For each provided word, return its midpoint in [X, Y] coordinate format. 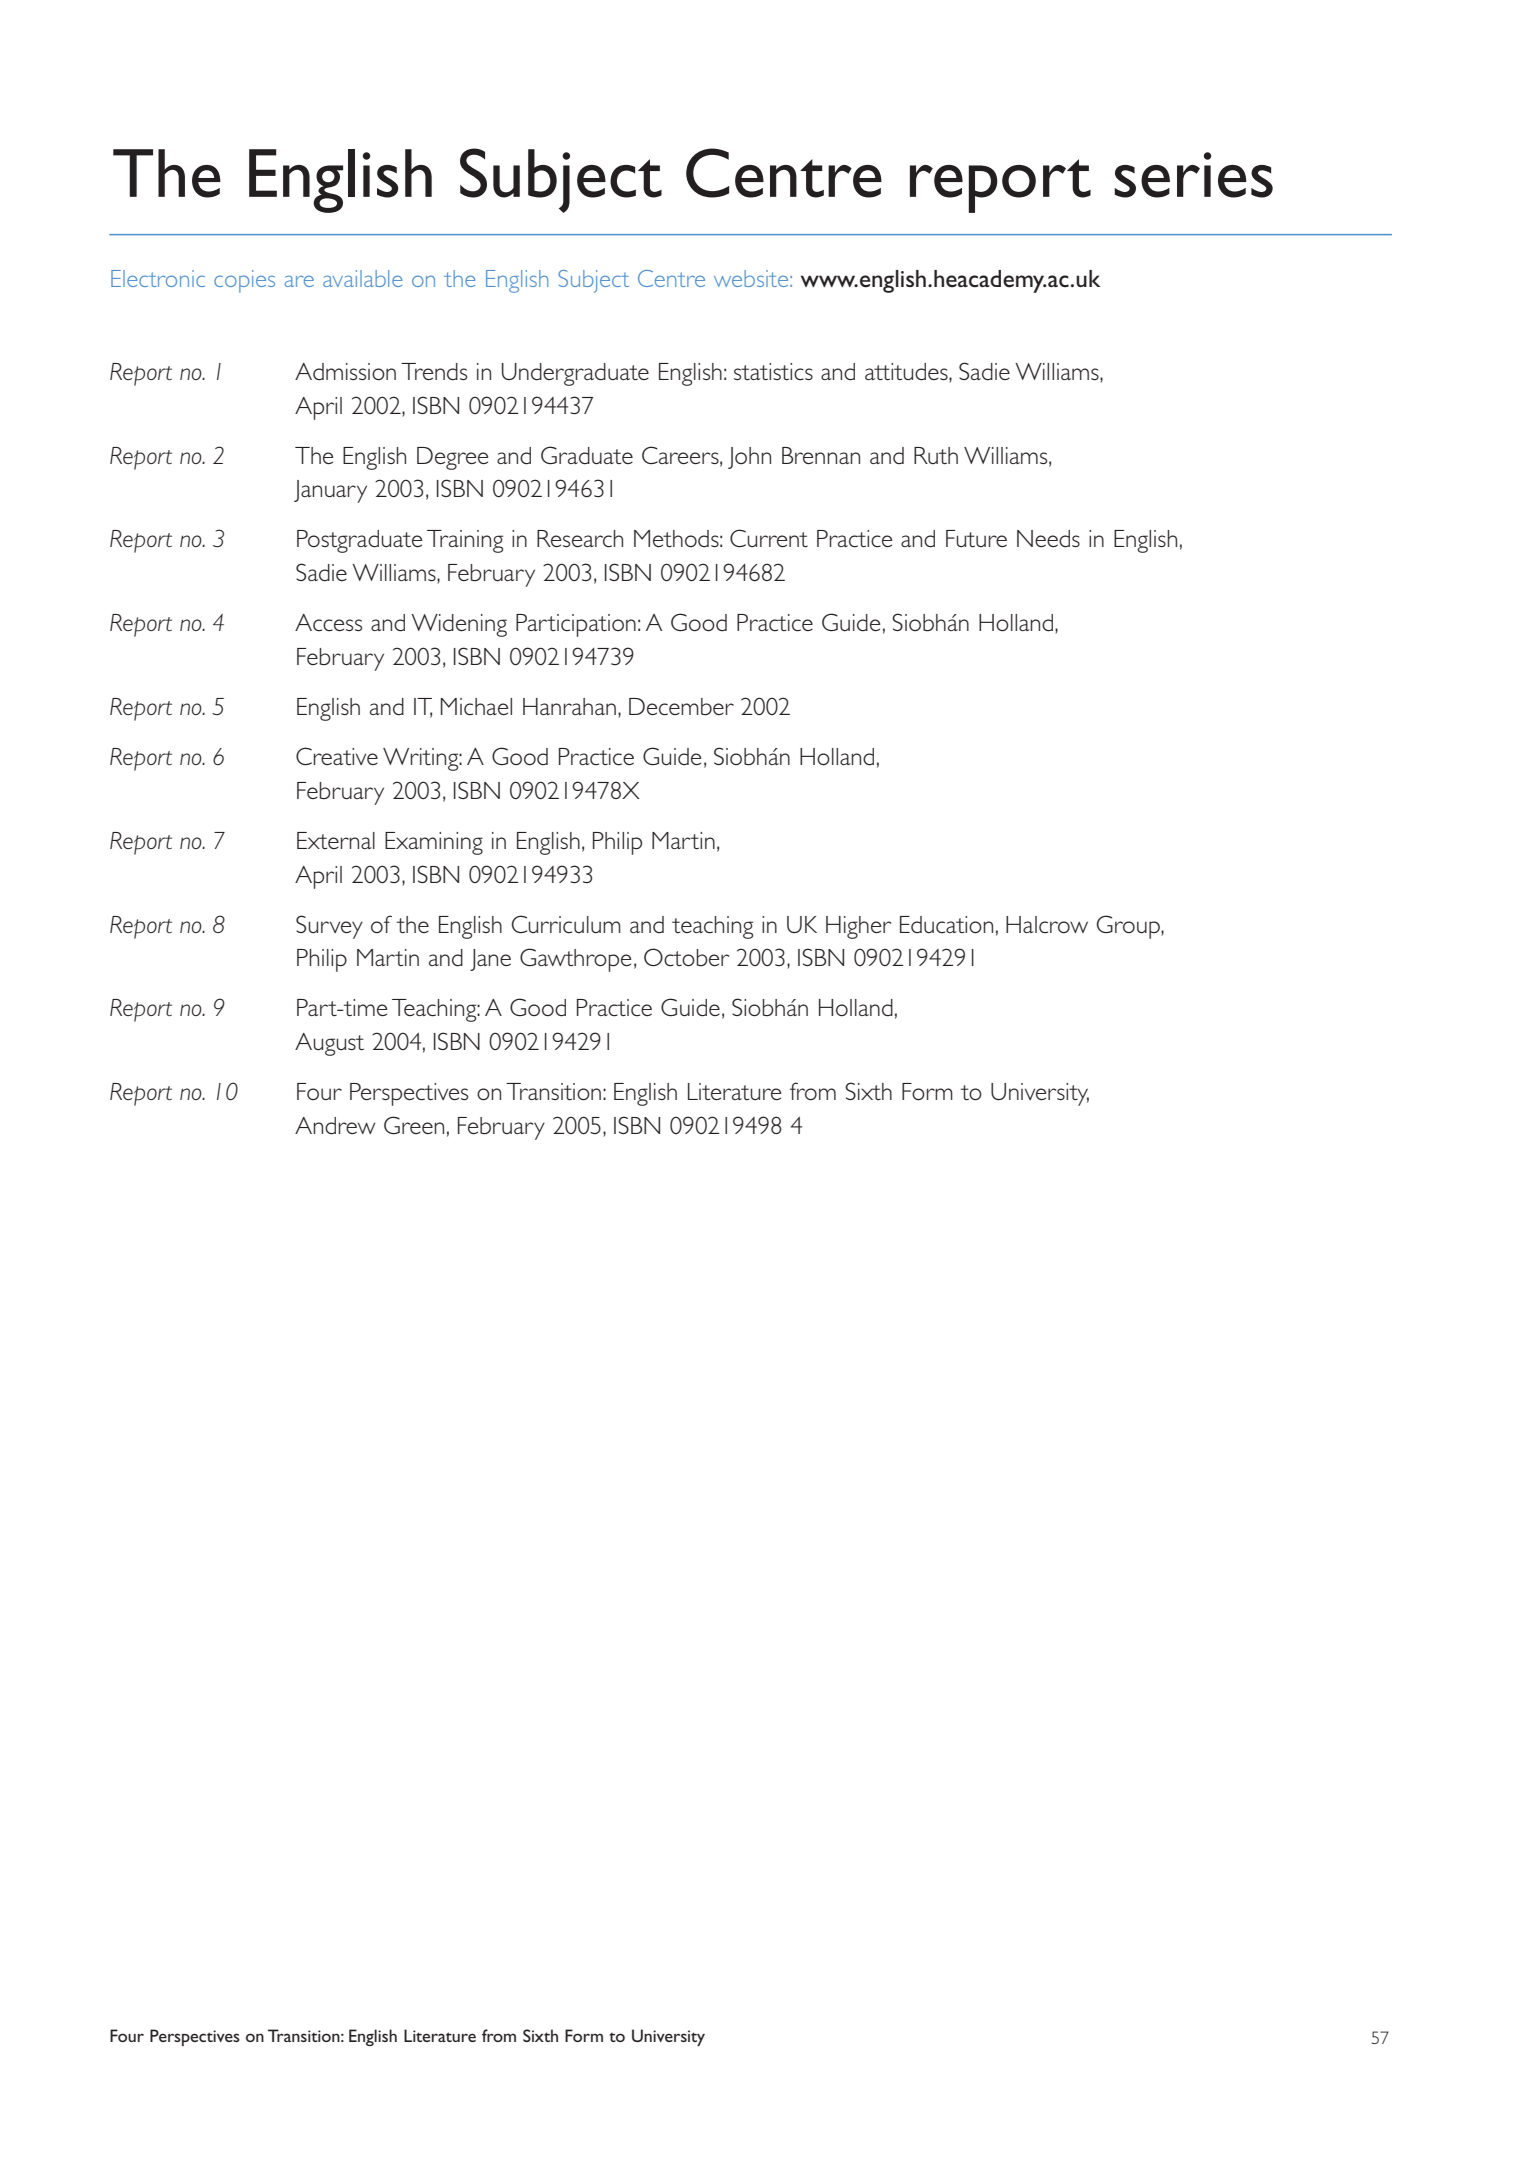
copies [244, 281]
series [1193, 175]
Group [1129, 927]
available [363, 278]
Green [414, 1125]
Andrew [335, 1126]
